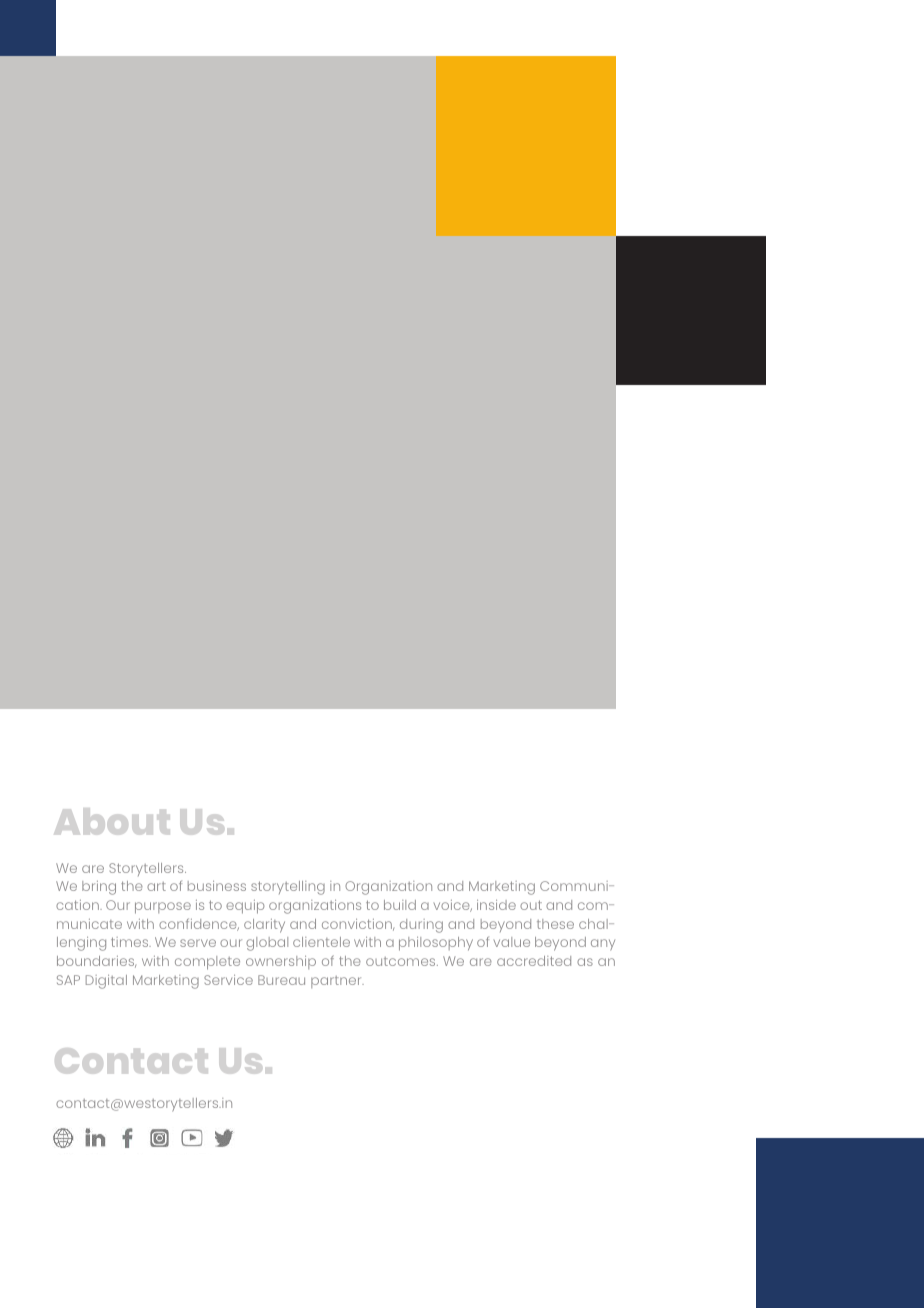 This page has height=1308, width=924. I want to click on build, so click(400, 905).
